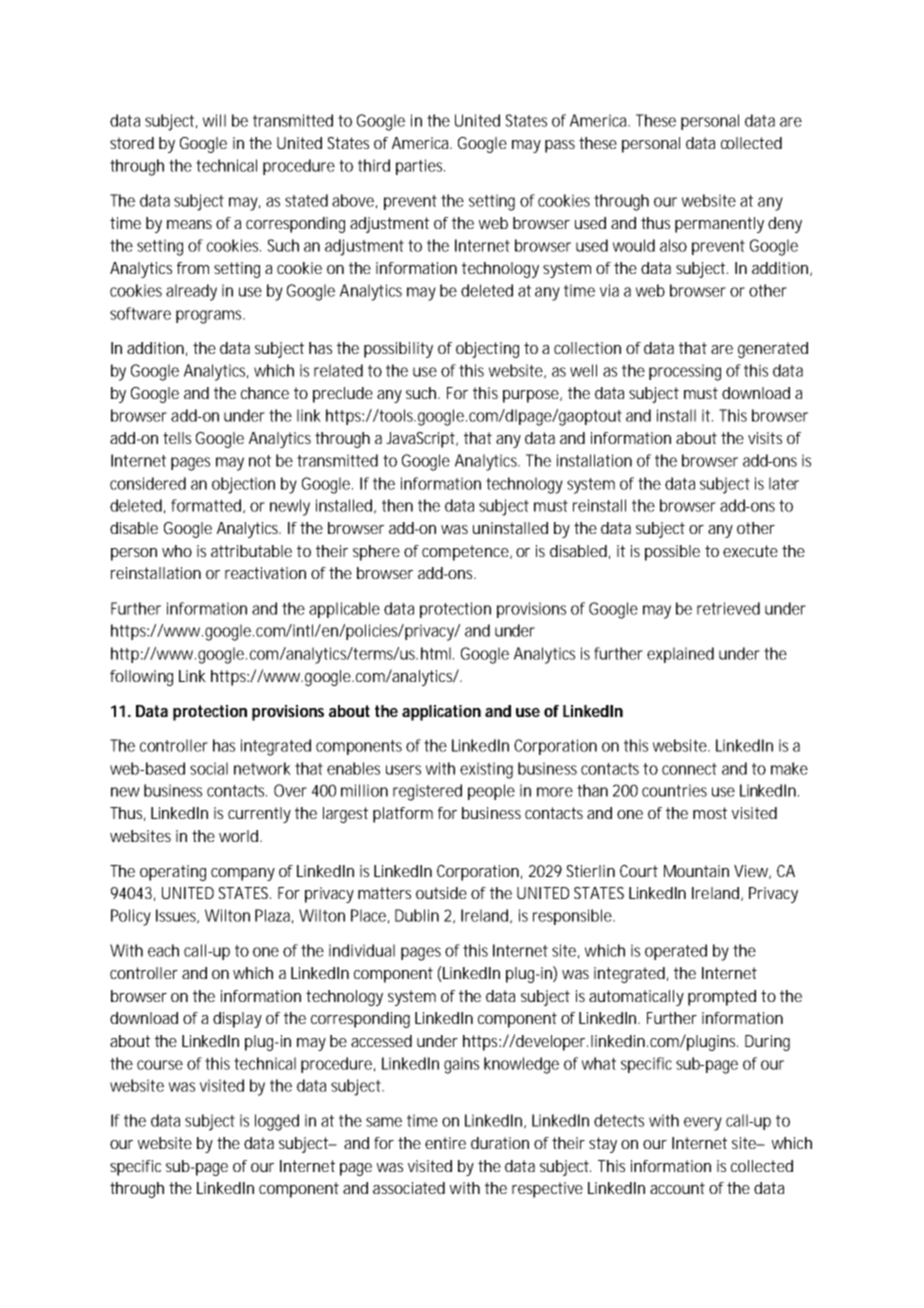 The image size is (924, 1308). I want to click on Mountain, so click(696, 871).
